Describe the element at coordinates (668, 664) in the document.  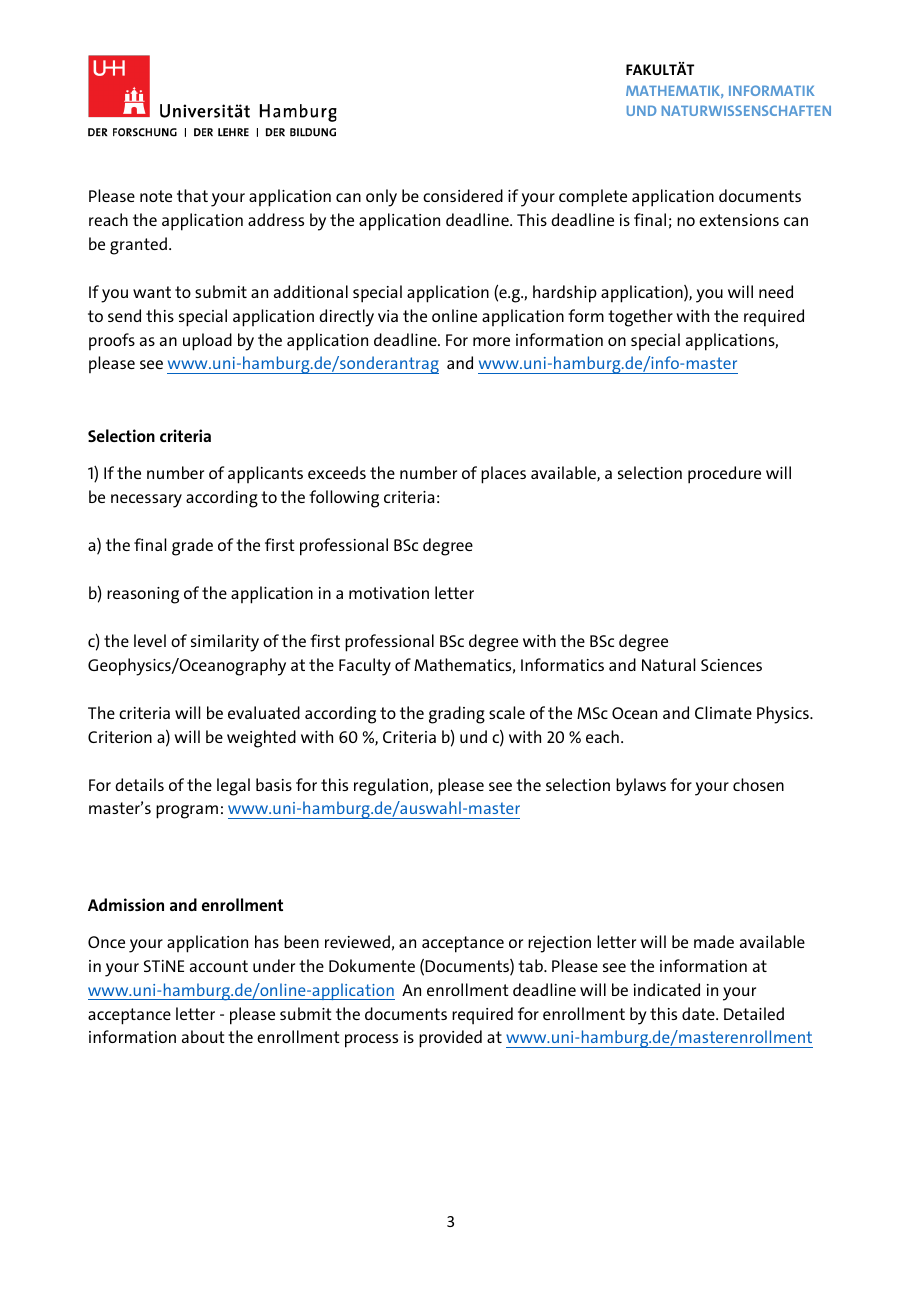
I see `Natural` at that location.
